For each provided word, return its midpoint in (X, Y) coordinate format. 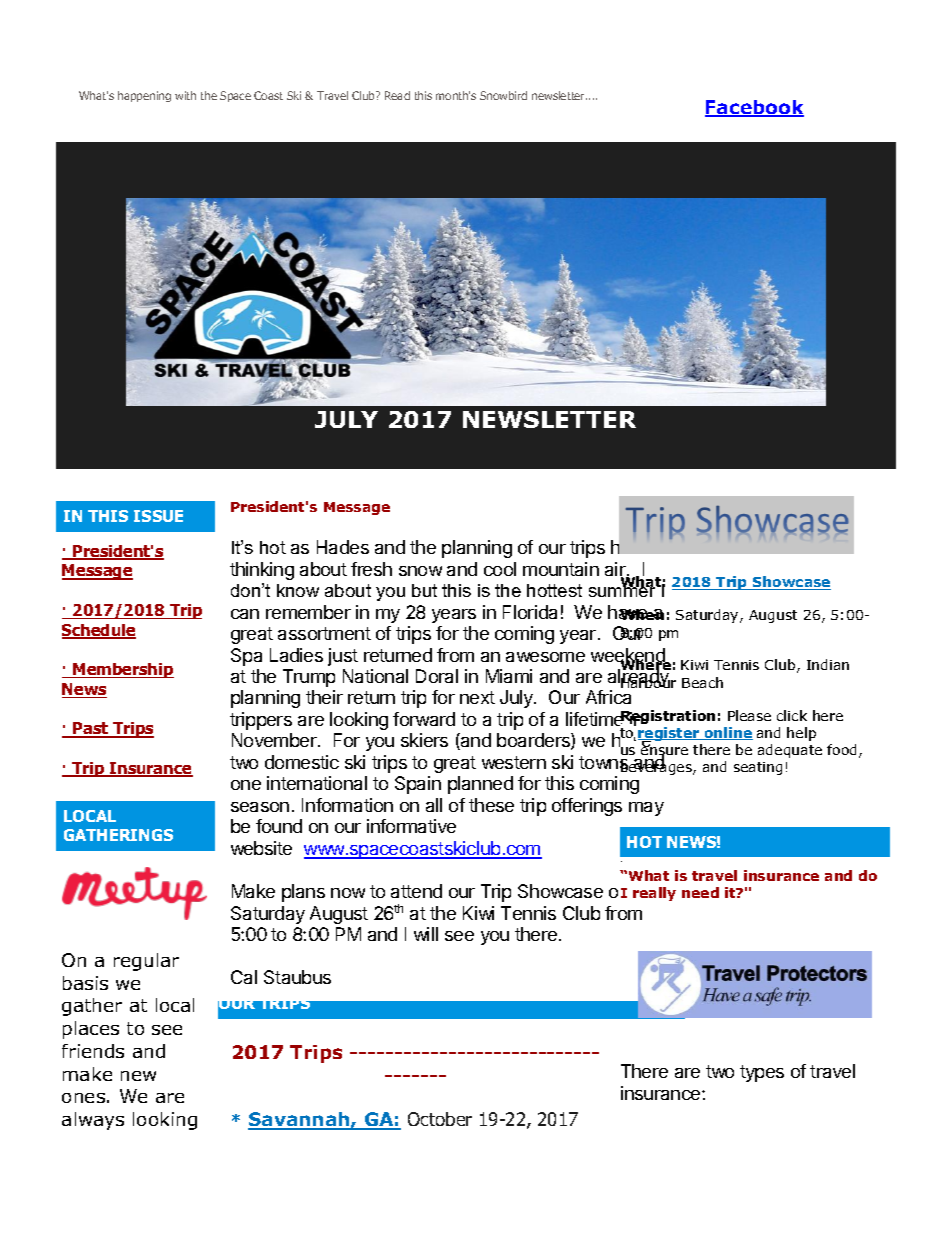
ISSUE (158, 516)
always (93, 1121)
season (260, 807)
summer (623, 591)
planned (480, 785)
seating (758, 768)
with (185, 95)
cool (500, 569)
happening (144, 96)
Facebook (754, 108)
